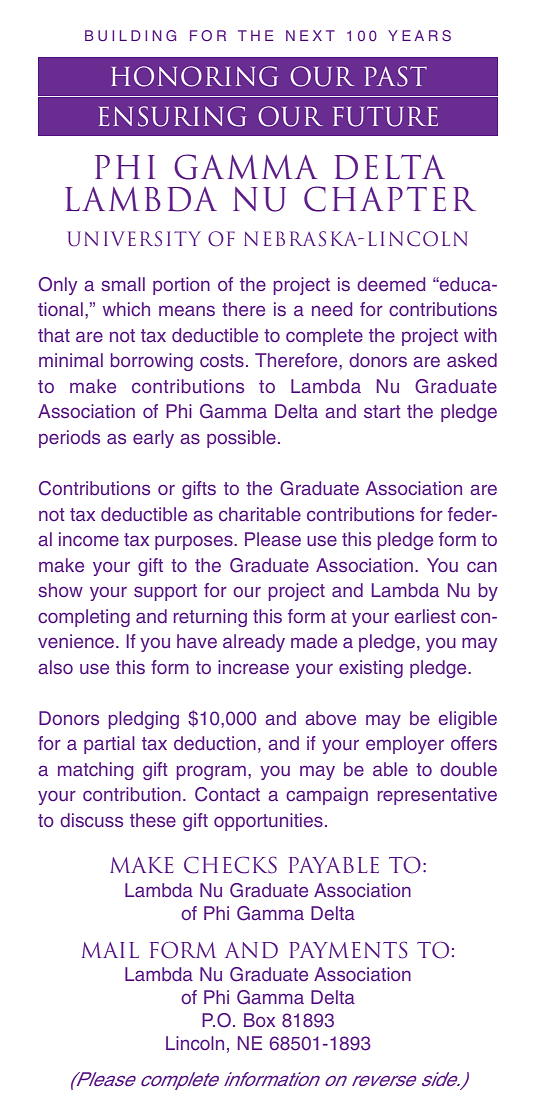  Describe the element at coordinates (110, 950) in the screenshot. I see `Mail` at that location.
